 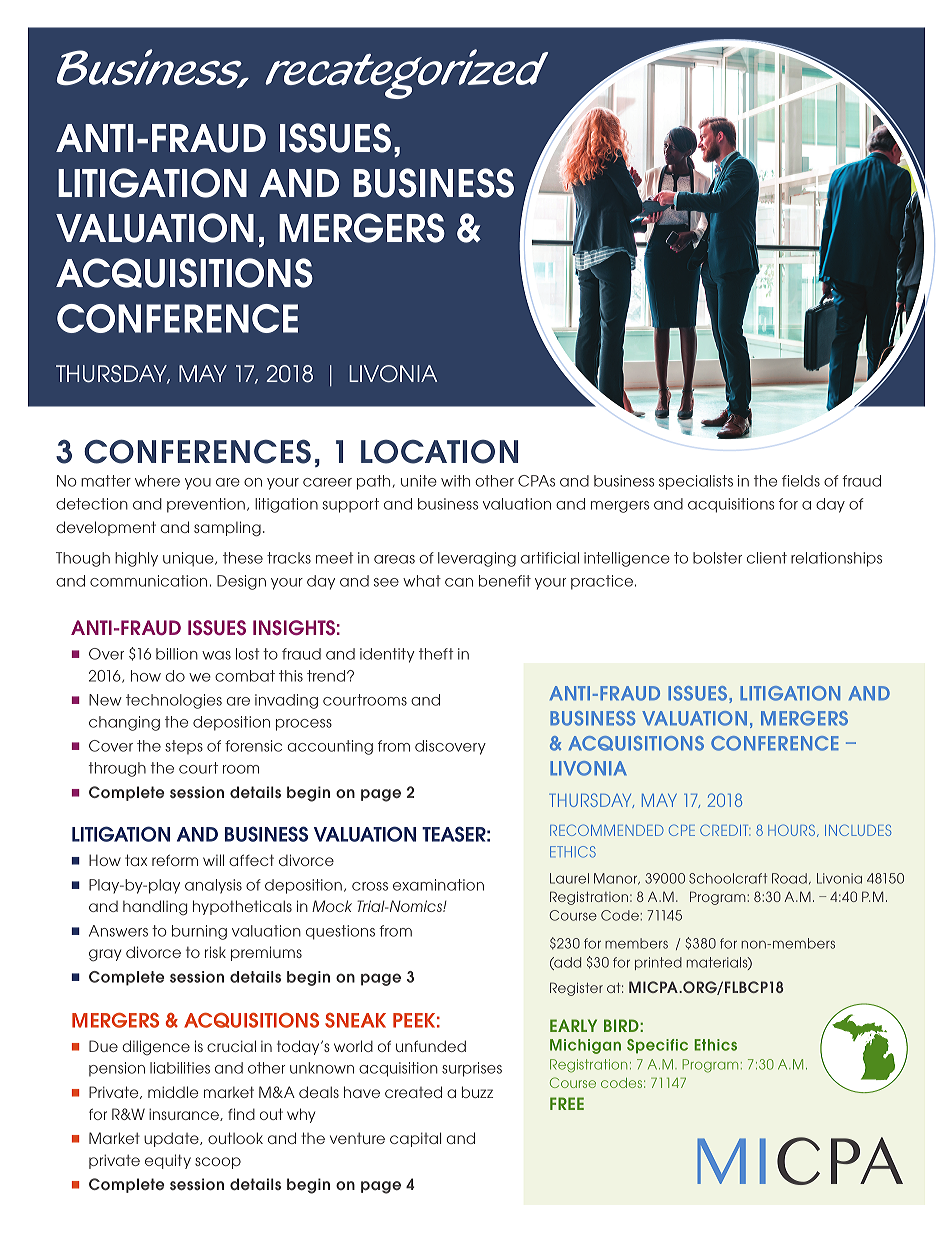 What do you see at coordinates (157, 481) in the screenshot?
I see `where` at bounding box center [157, 481].
